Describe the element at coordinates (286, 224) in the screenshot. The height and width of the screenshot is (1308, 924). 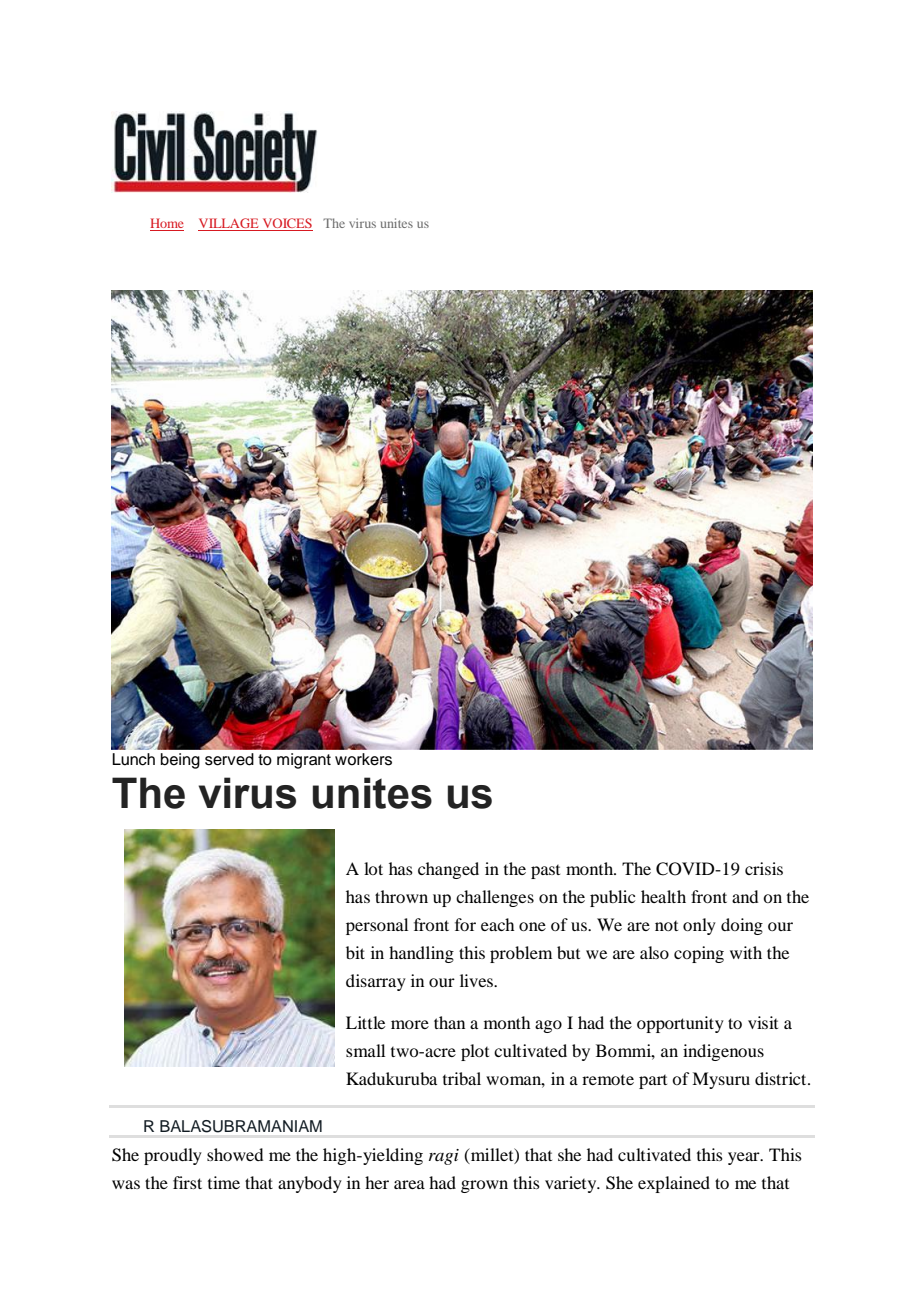
I see `VOICES` at that location.
